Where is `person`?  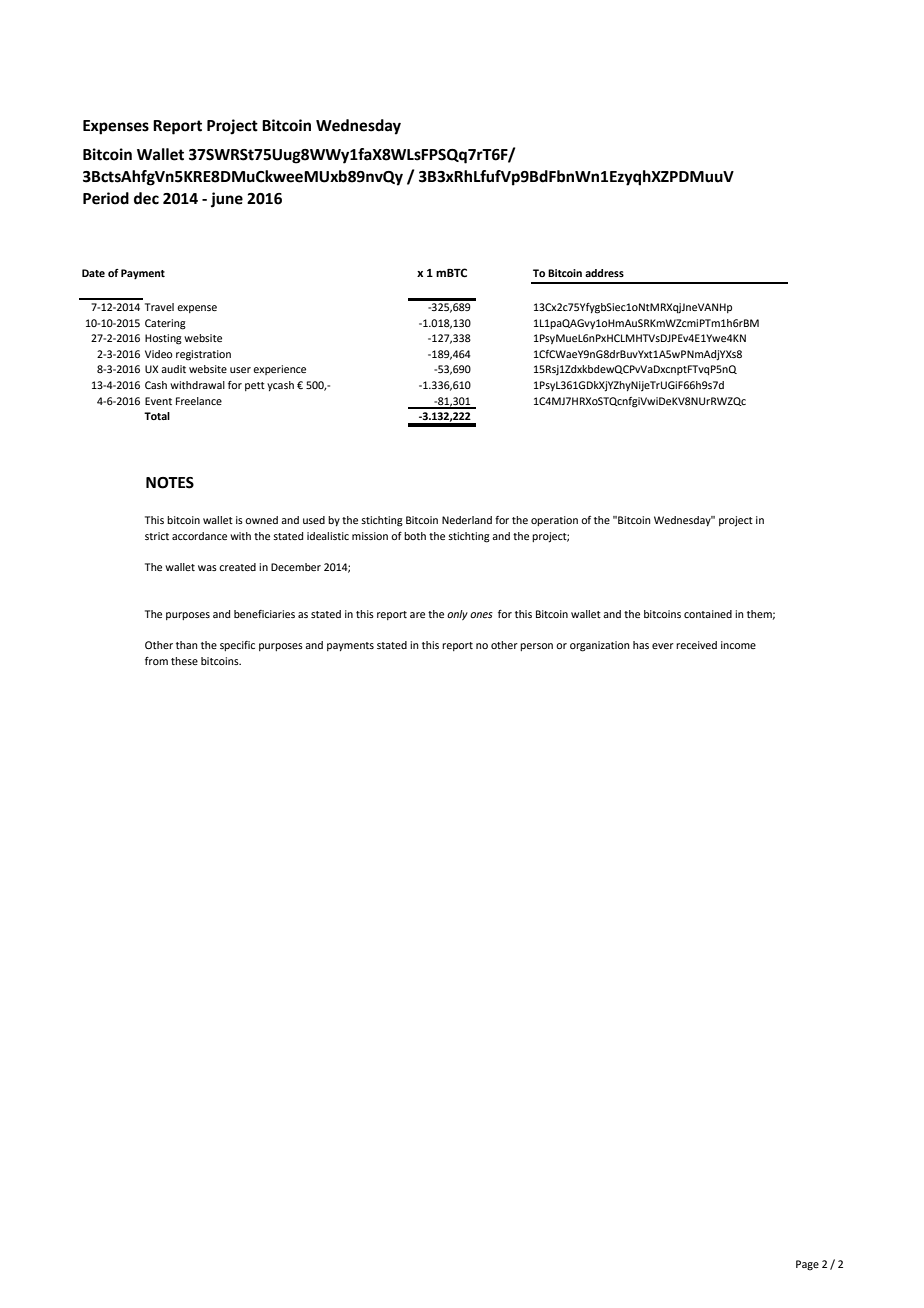
person is located at coordinates (536, 647).
